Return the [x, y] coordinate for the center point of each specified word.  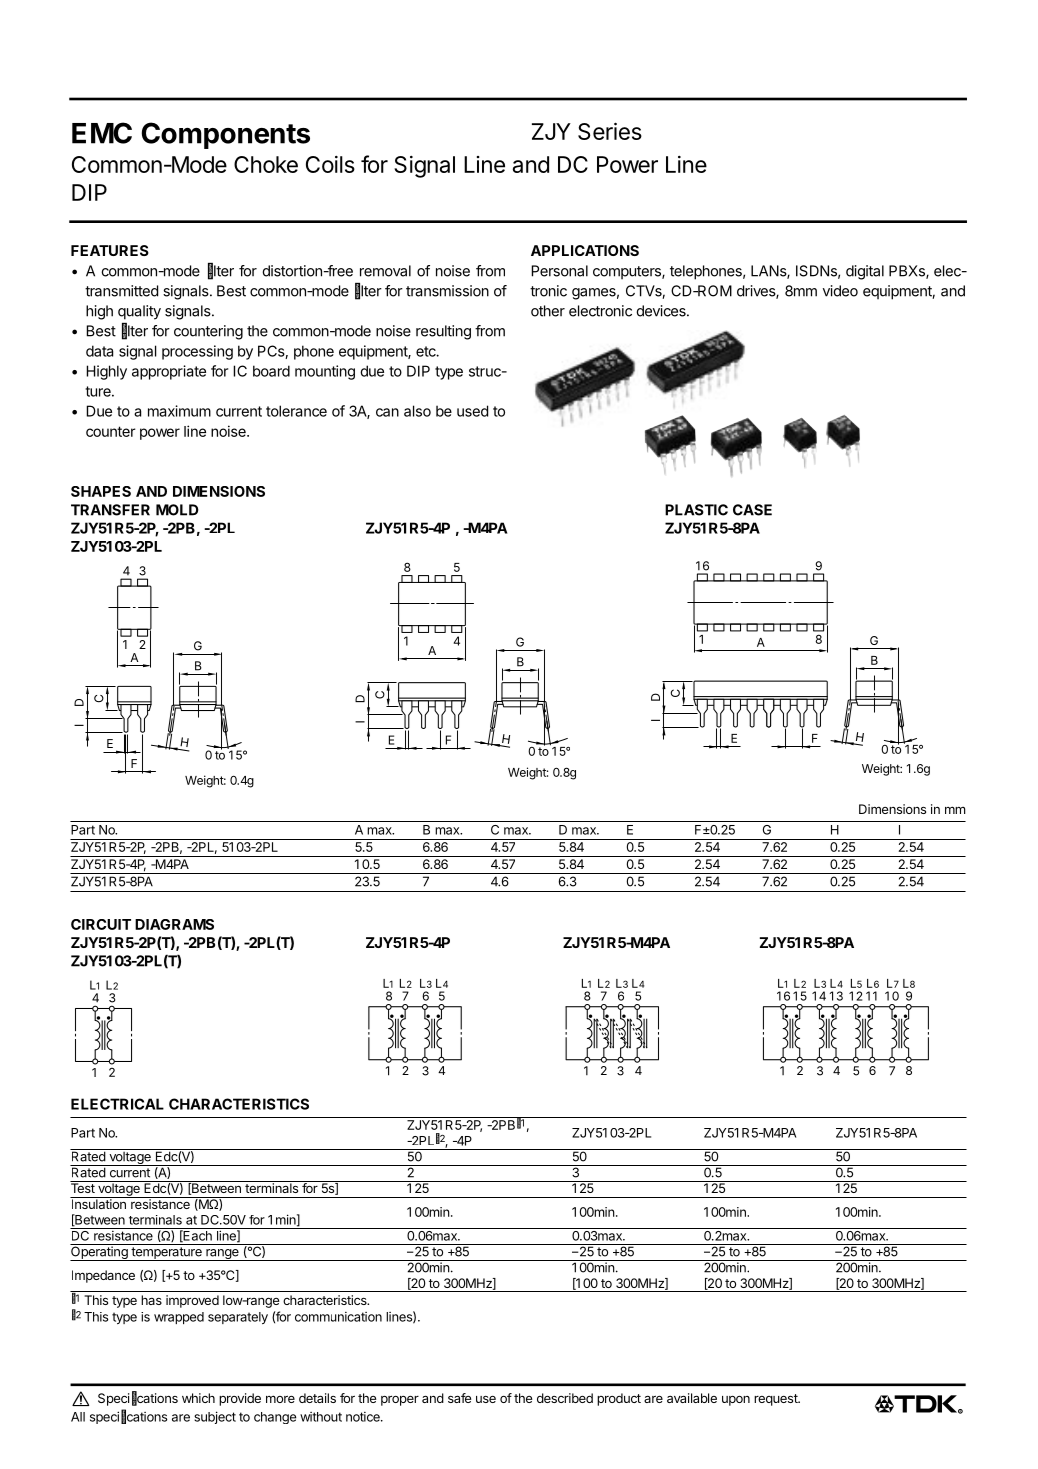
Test [83, 1187]
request [777, 1400]
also [417, 411]
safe [460, 1398]
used [472, 411]
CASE [752, 510]
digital [865, 272]
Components [226, 135]
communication [338, 1317]
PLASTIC [696, 510]
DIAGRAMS [174, 924]
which [198, 1398]
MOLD [177, 510]
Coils [330, 164]
